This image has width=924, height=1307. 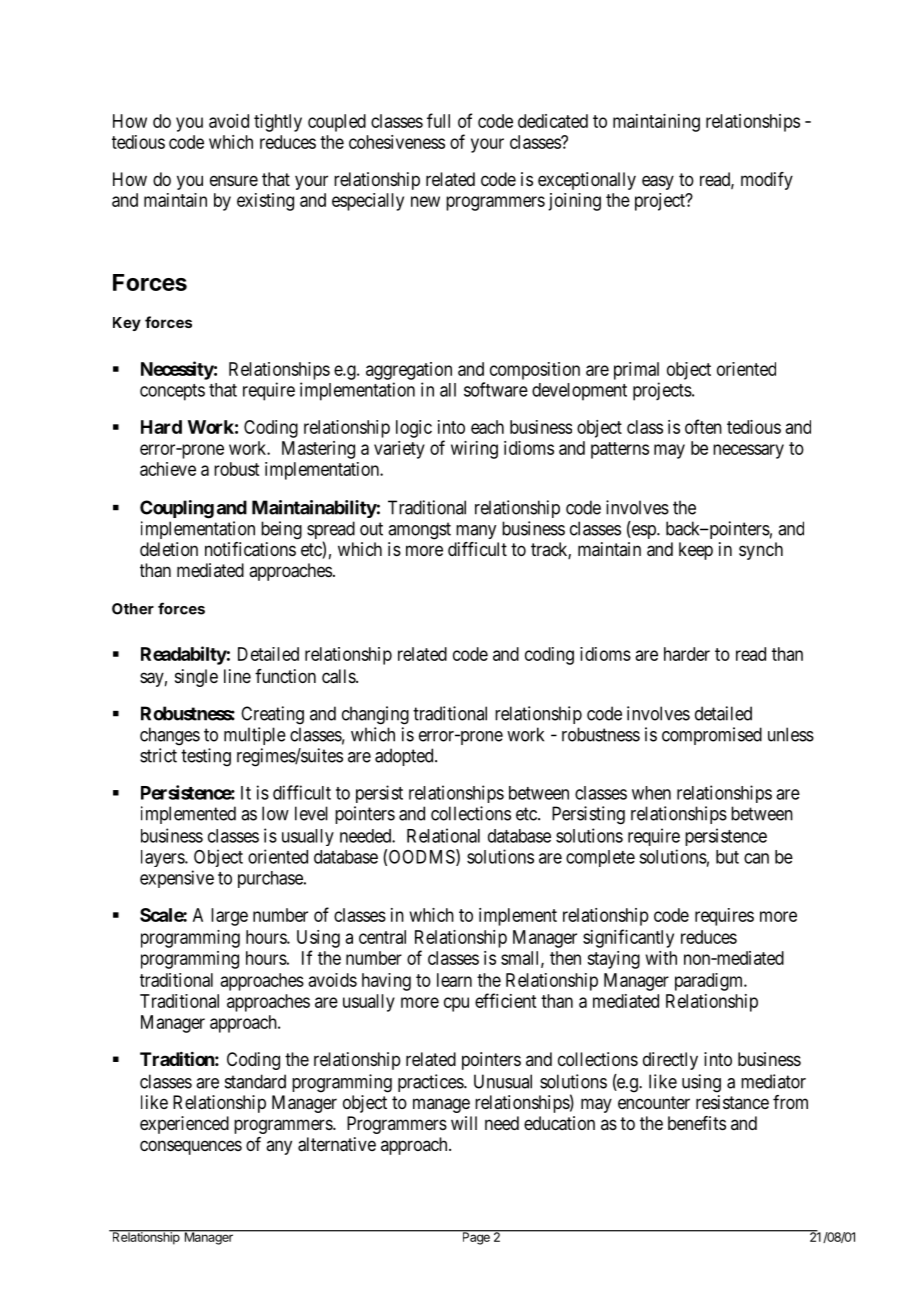 I want to click on paradigm, so click(x=710, y=982).
